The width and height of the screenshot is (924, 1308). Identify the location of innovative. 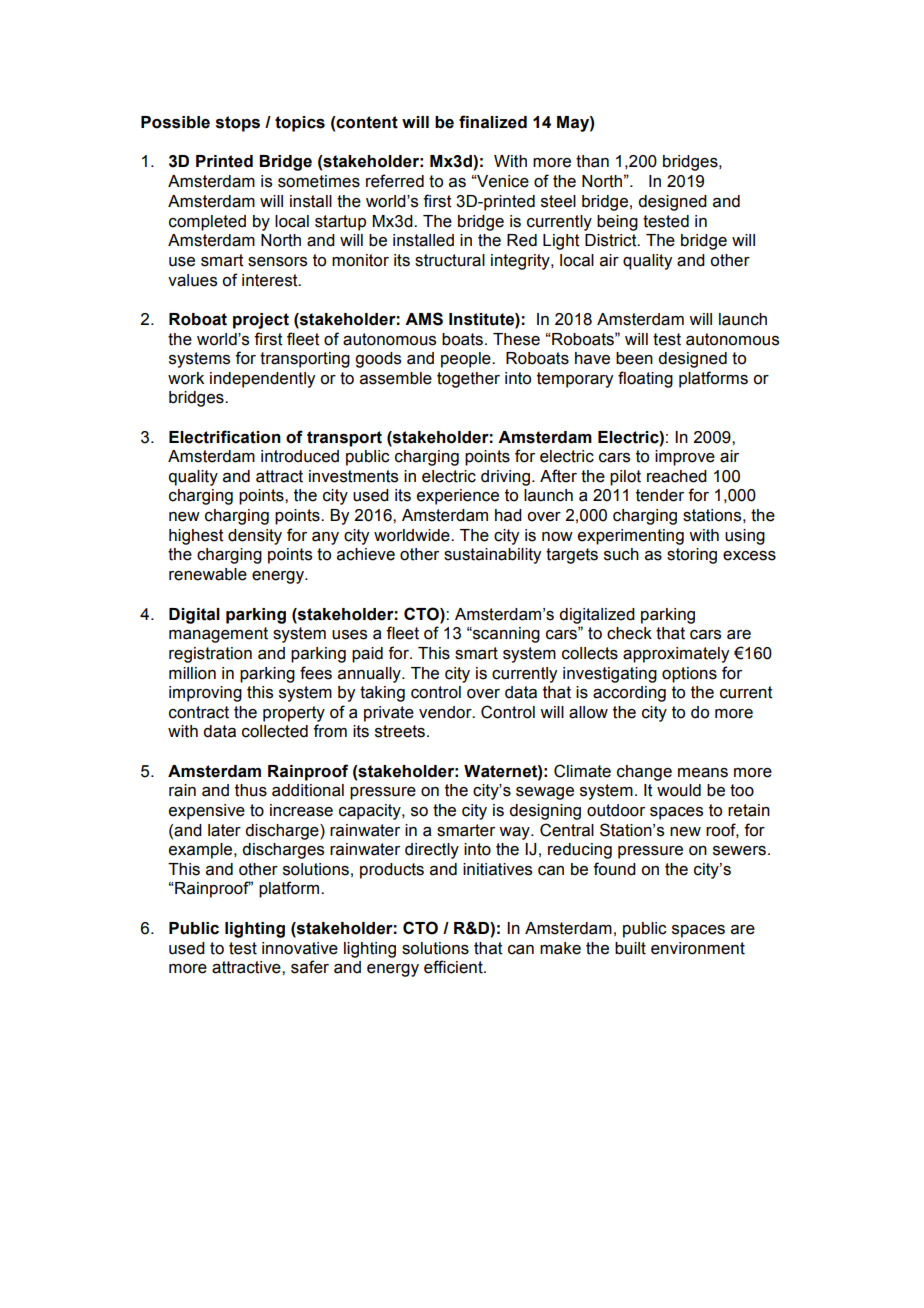
(300, 948).
